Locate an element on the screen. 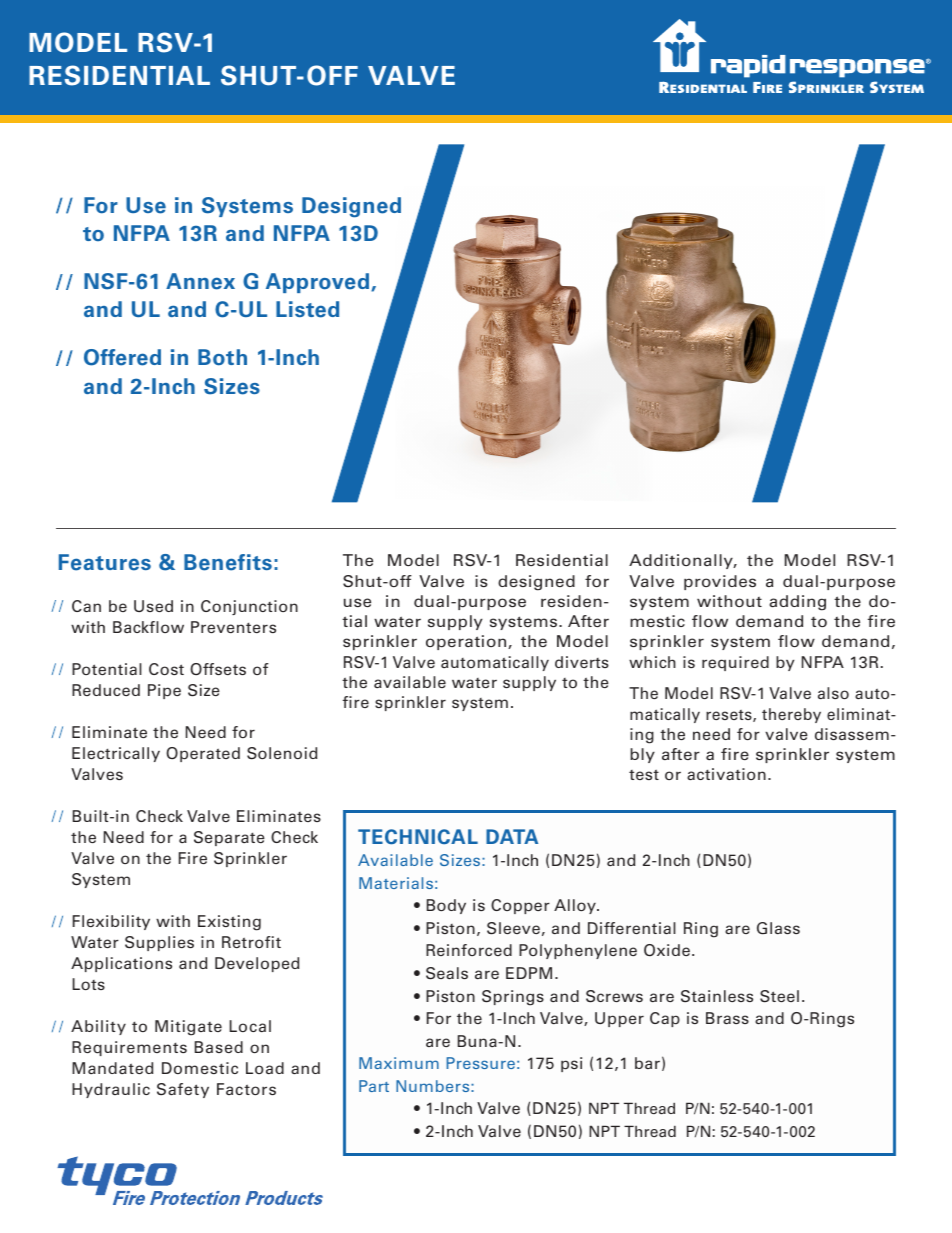  operation is located at coordinates (467, 642).
